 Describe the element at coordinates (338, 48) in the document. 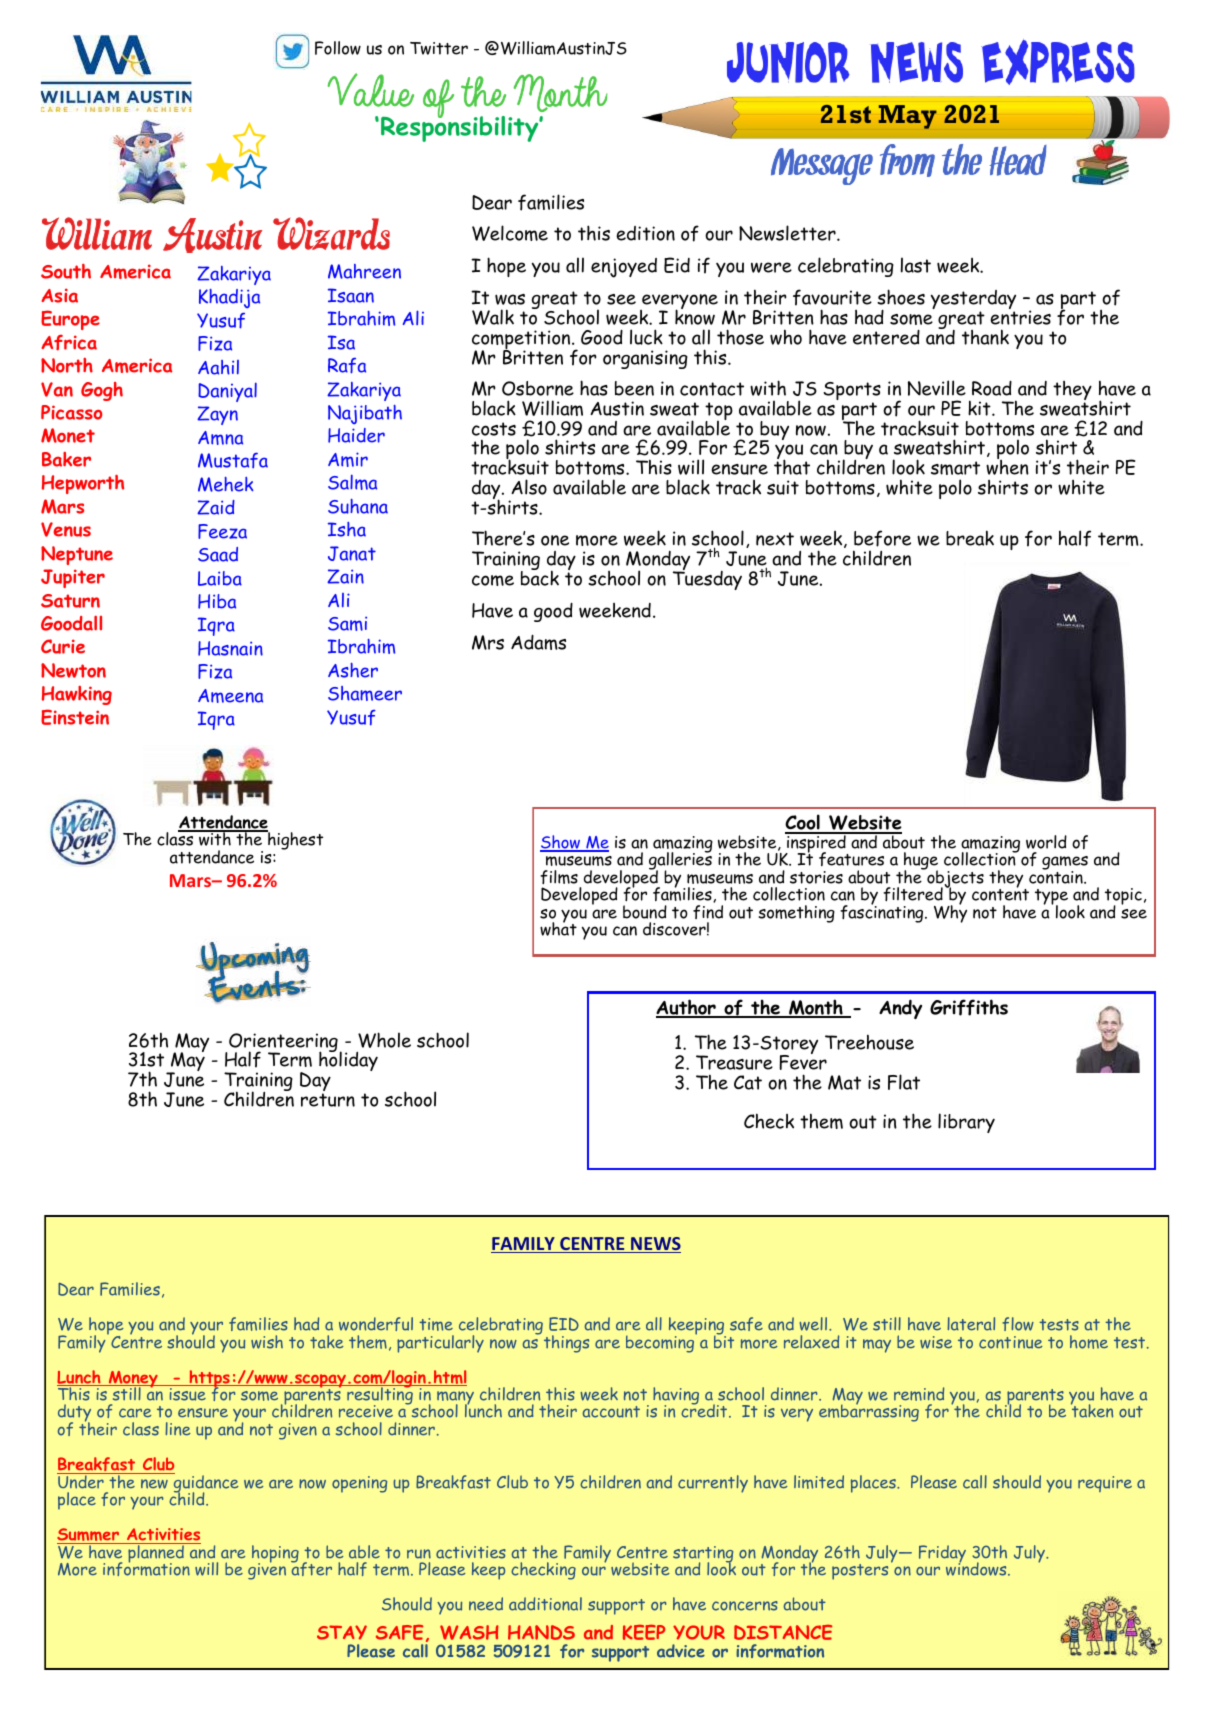

I see `Follow` at that location.
